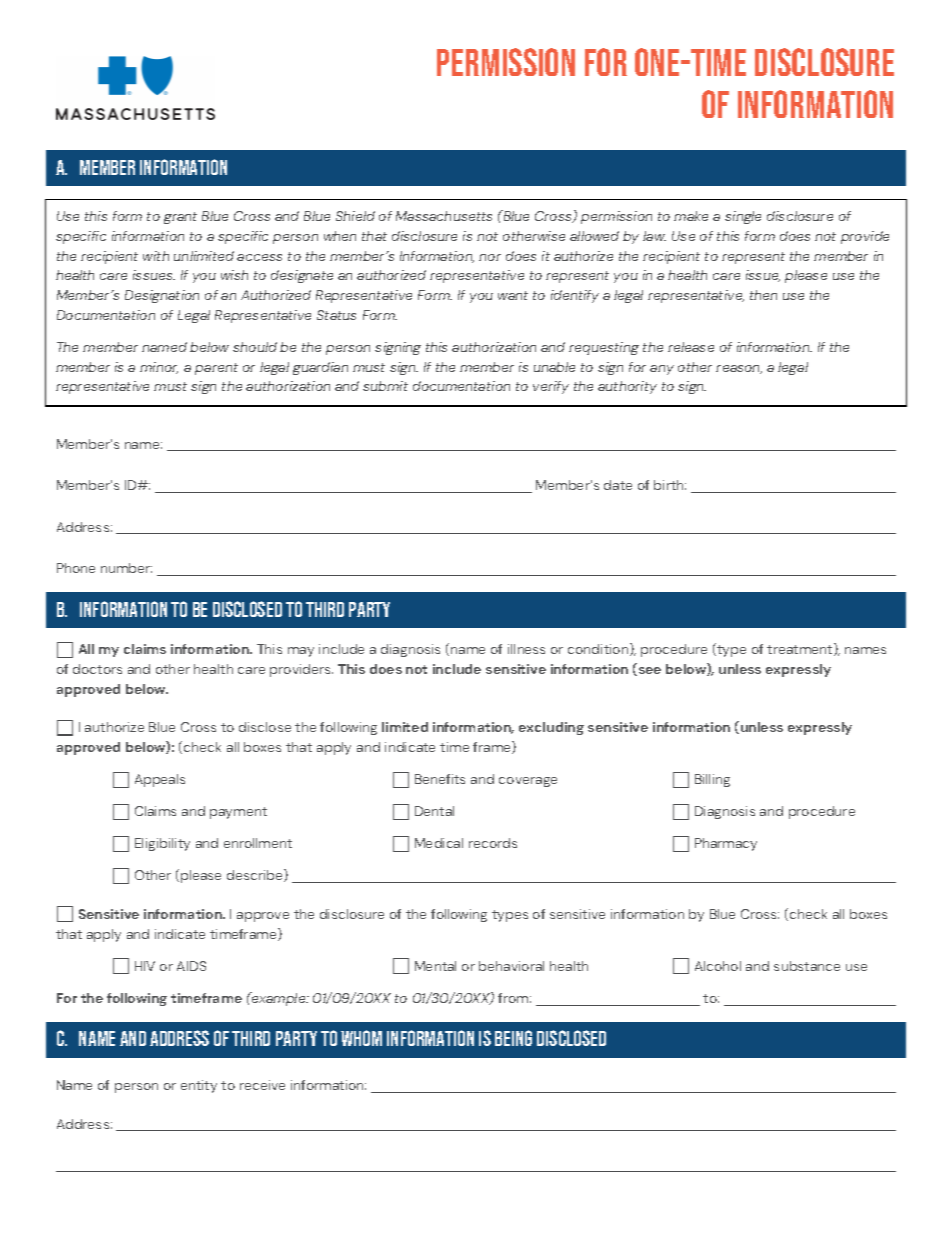 The image size is (952, 1233). Describe the element at coordinates (156, 256) in the screenshot. I see `with` at that location.
